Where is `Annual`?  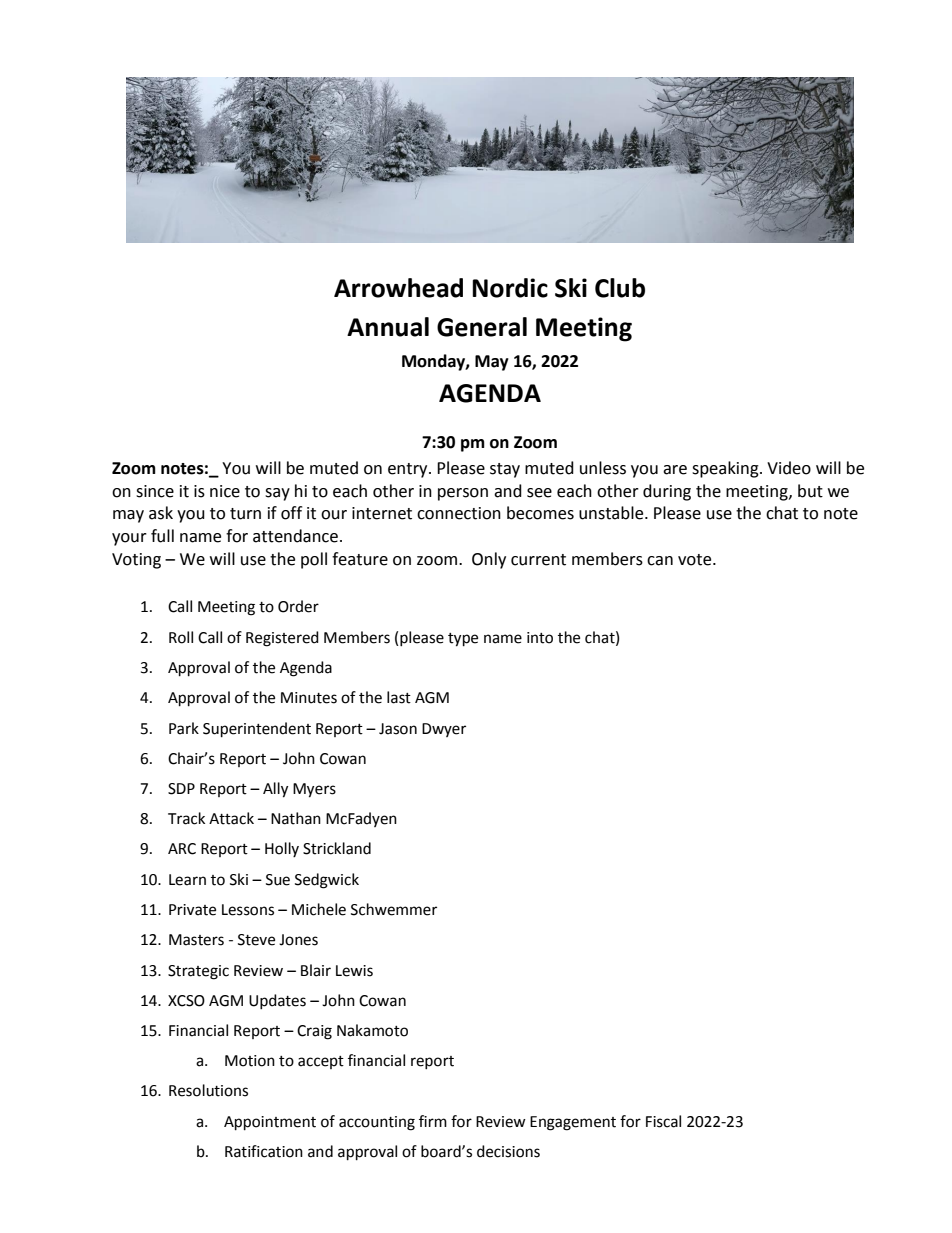
Annual is located at coordinates (388, 327).
